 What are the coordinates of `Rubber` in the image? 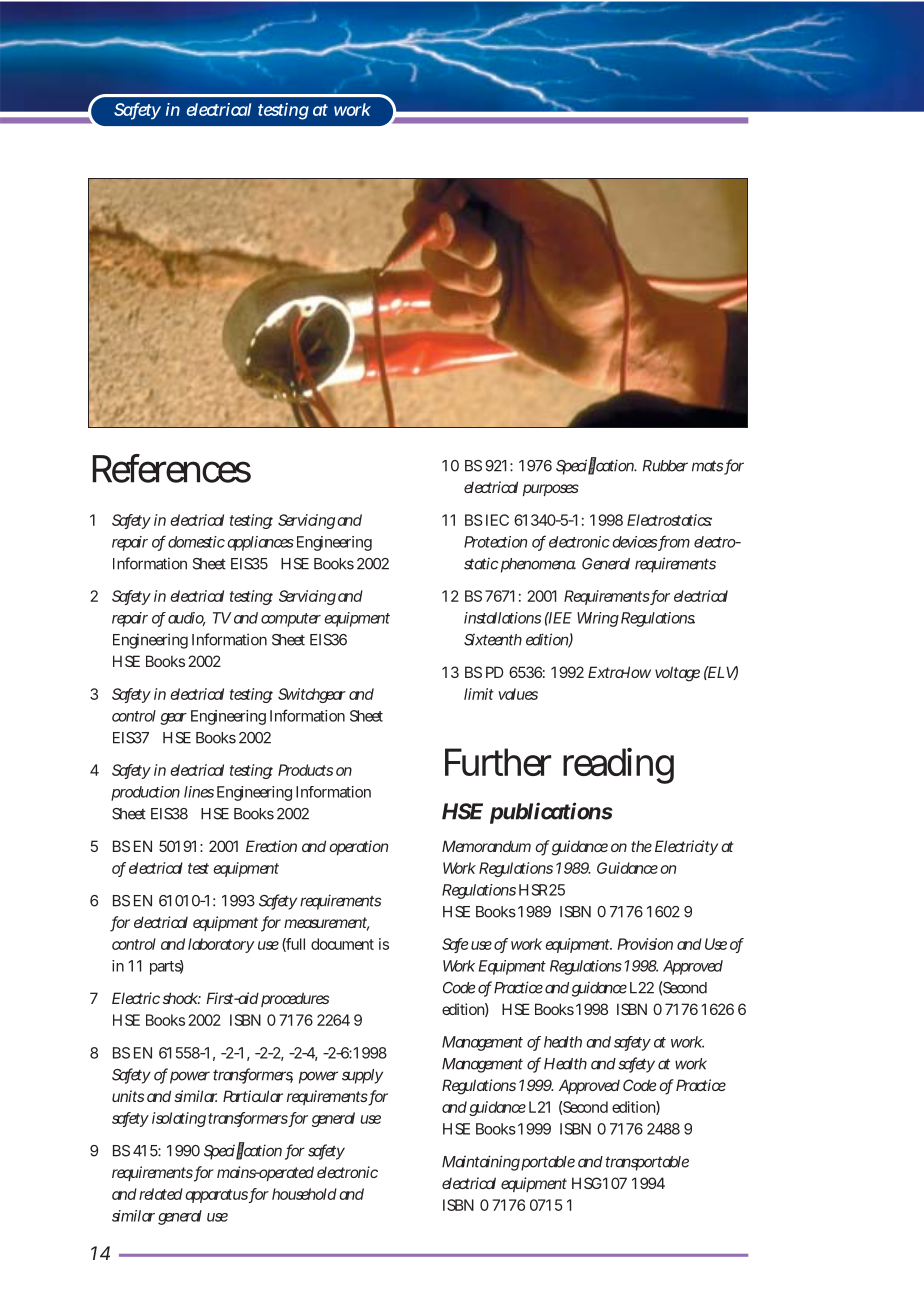 It's located at (665, 466).
